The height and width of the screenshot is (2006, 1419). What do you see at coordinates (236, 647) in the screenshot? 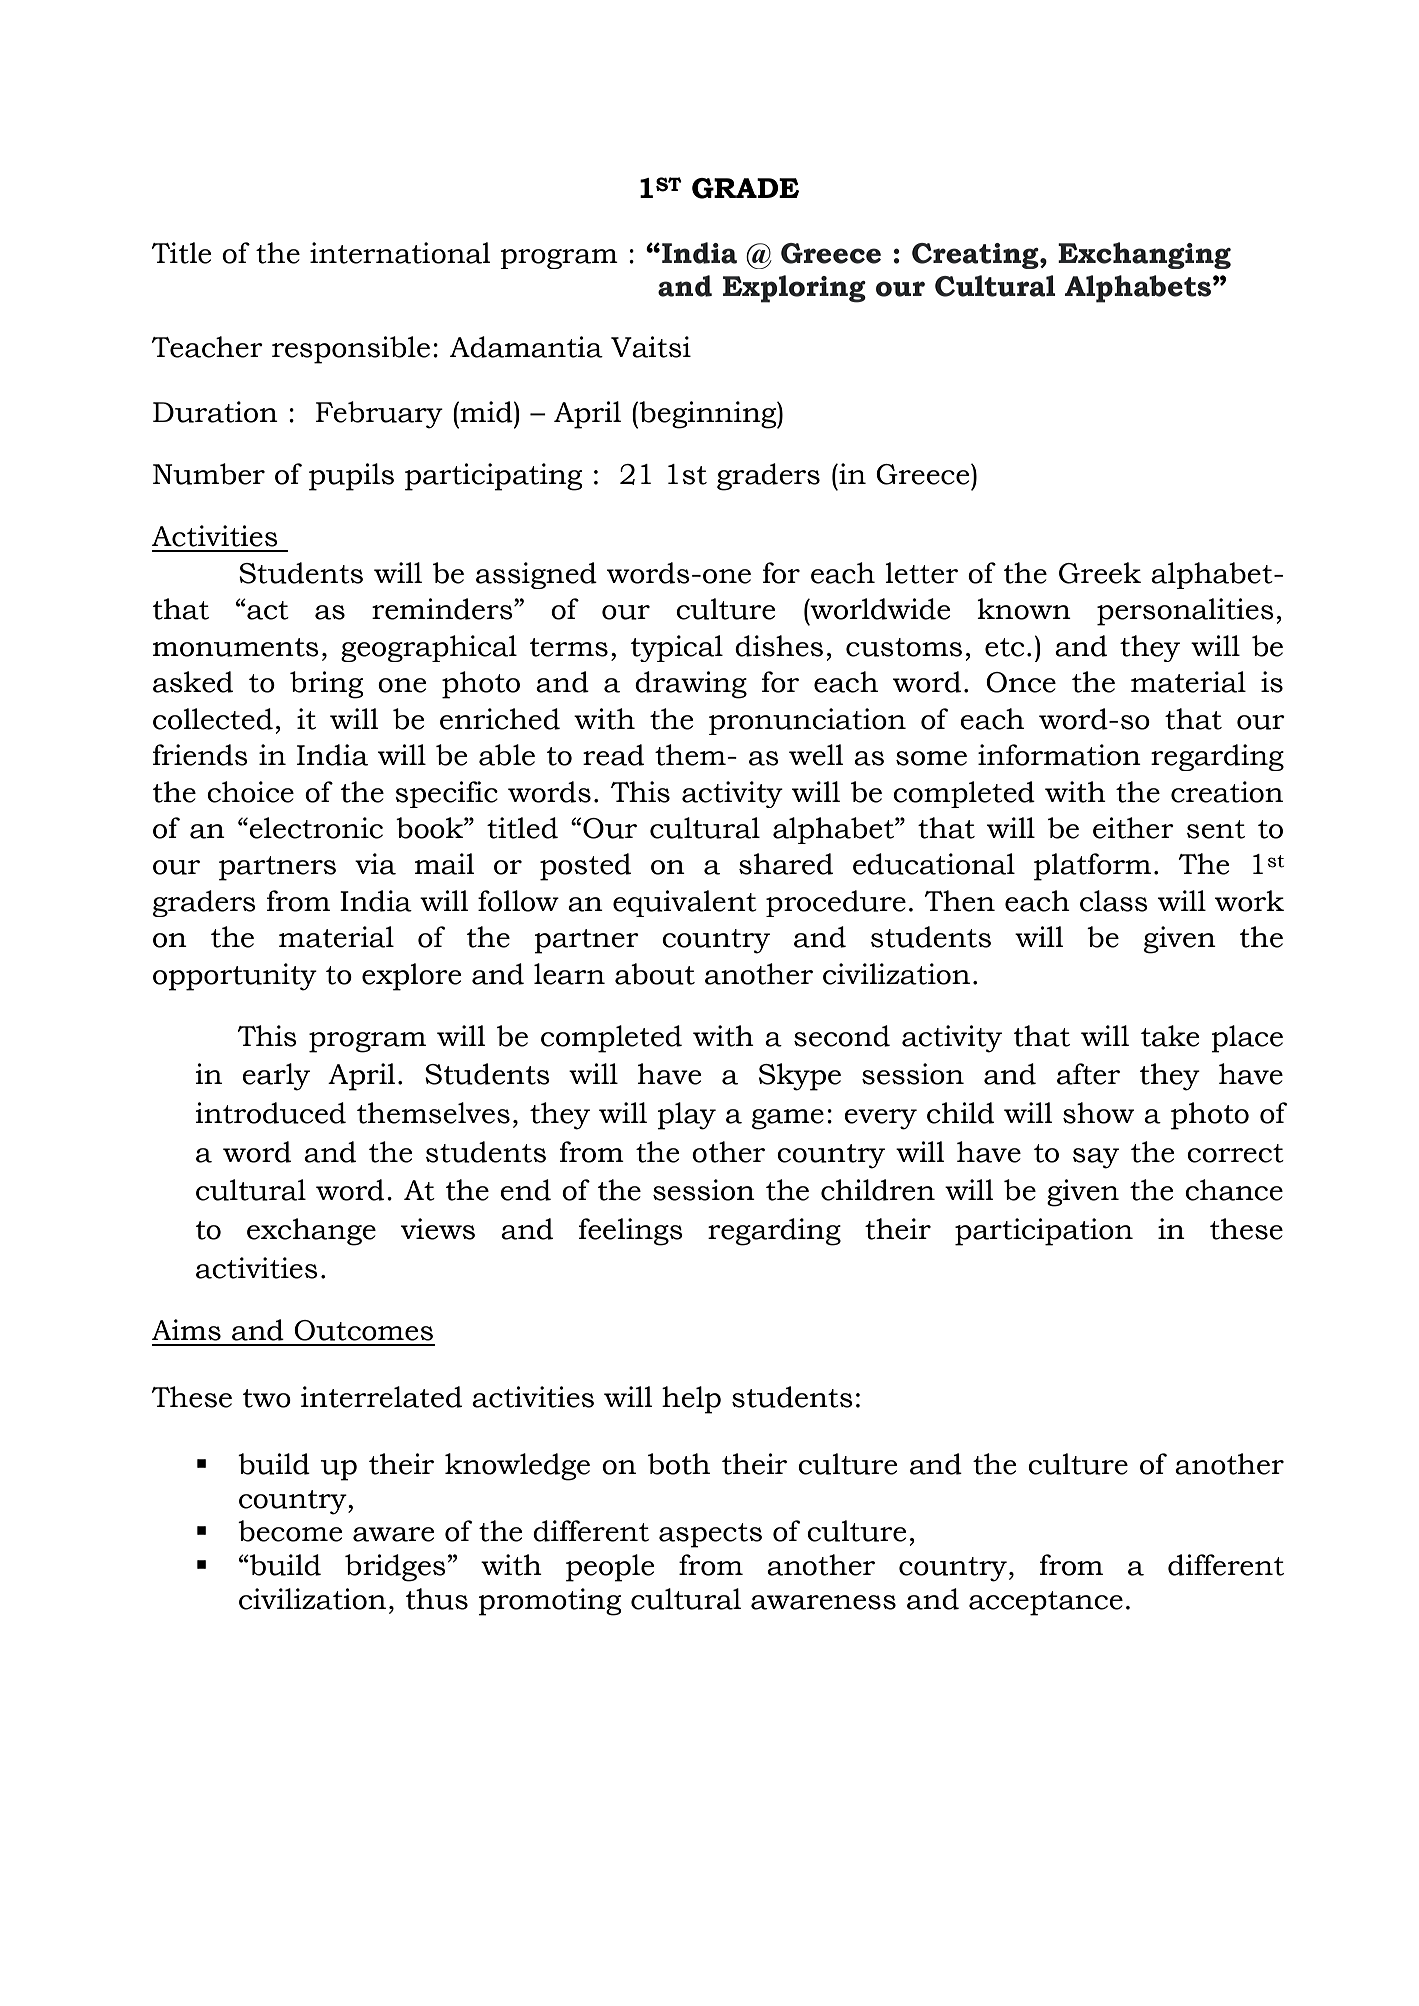
I see `monuments` at bounding box center [236, 647].
